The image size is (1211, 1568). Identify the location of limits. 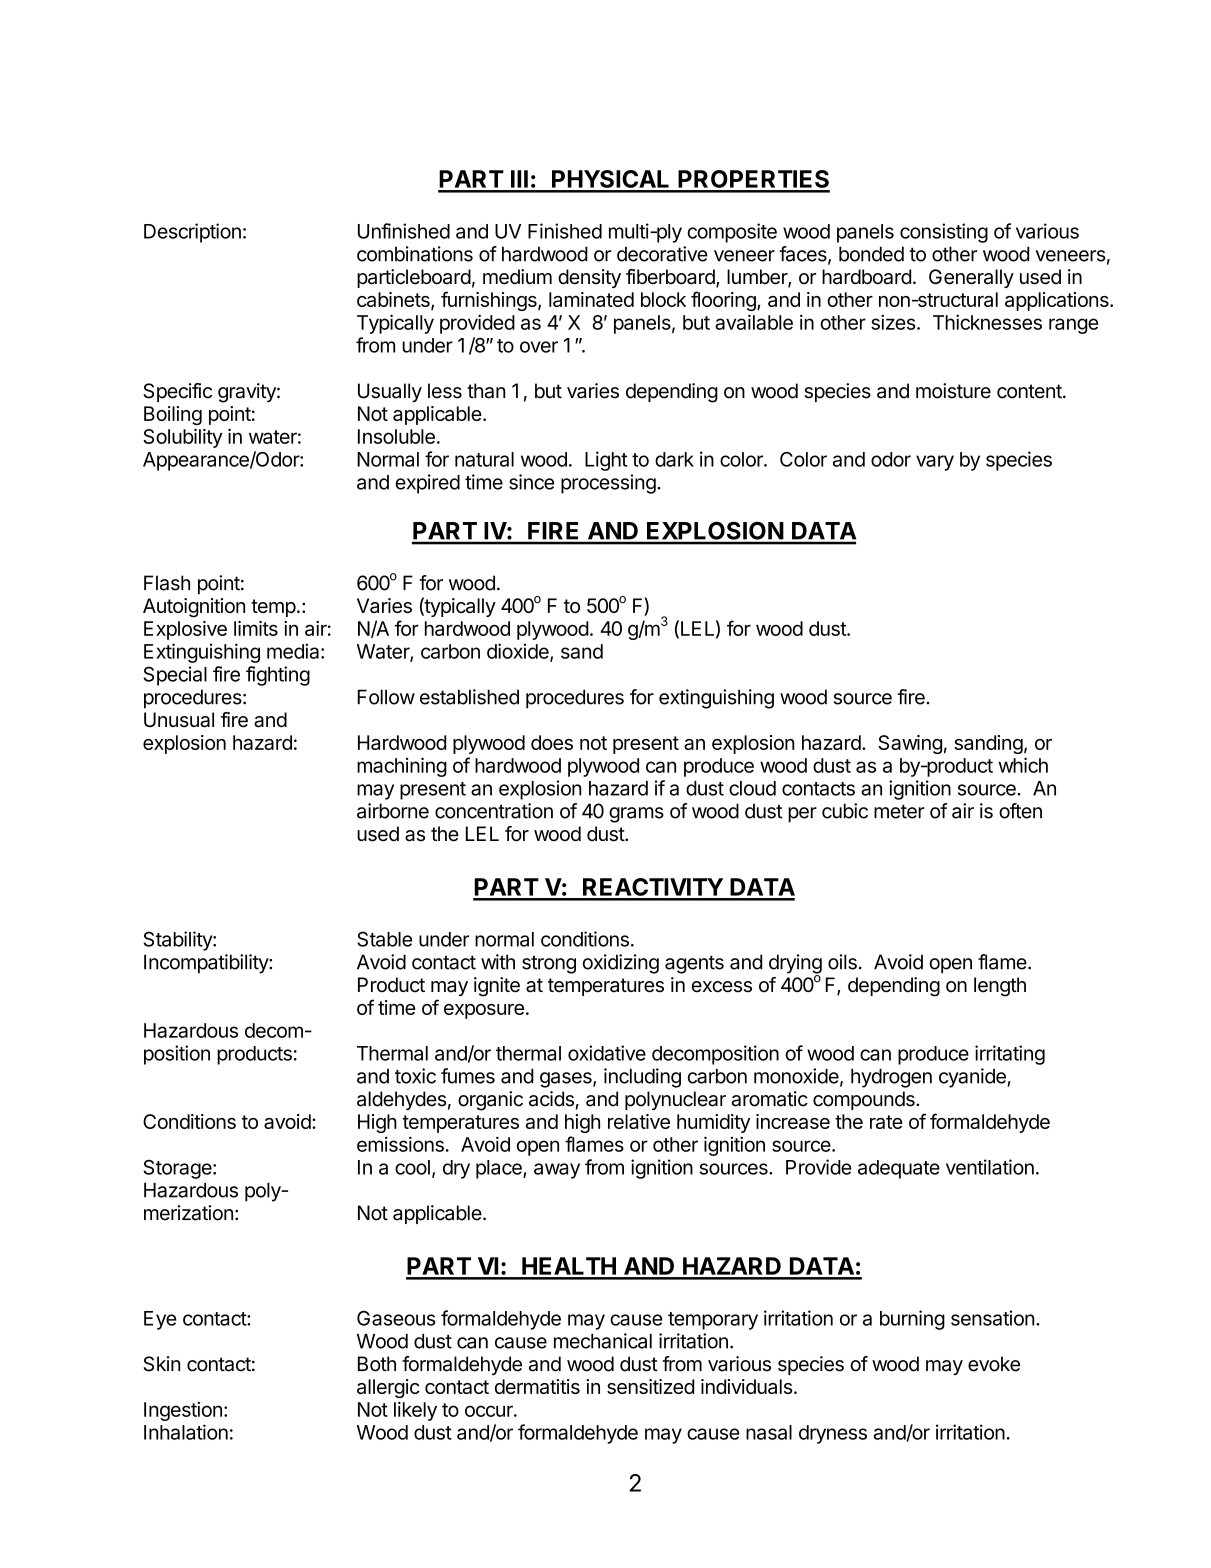
(256, 628).
